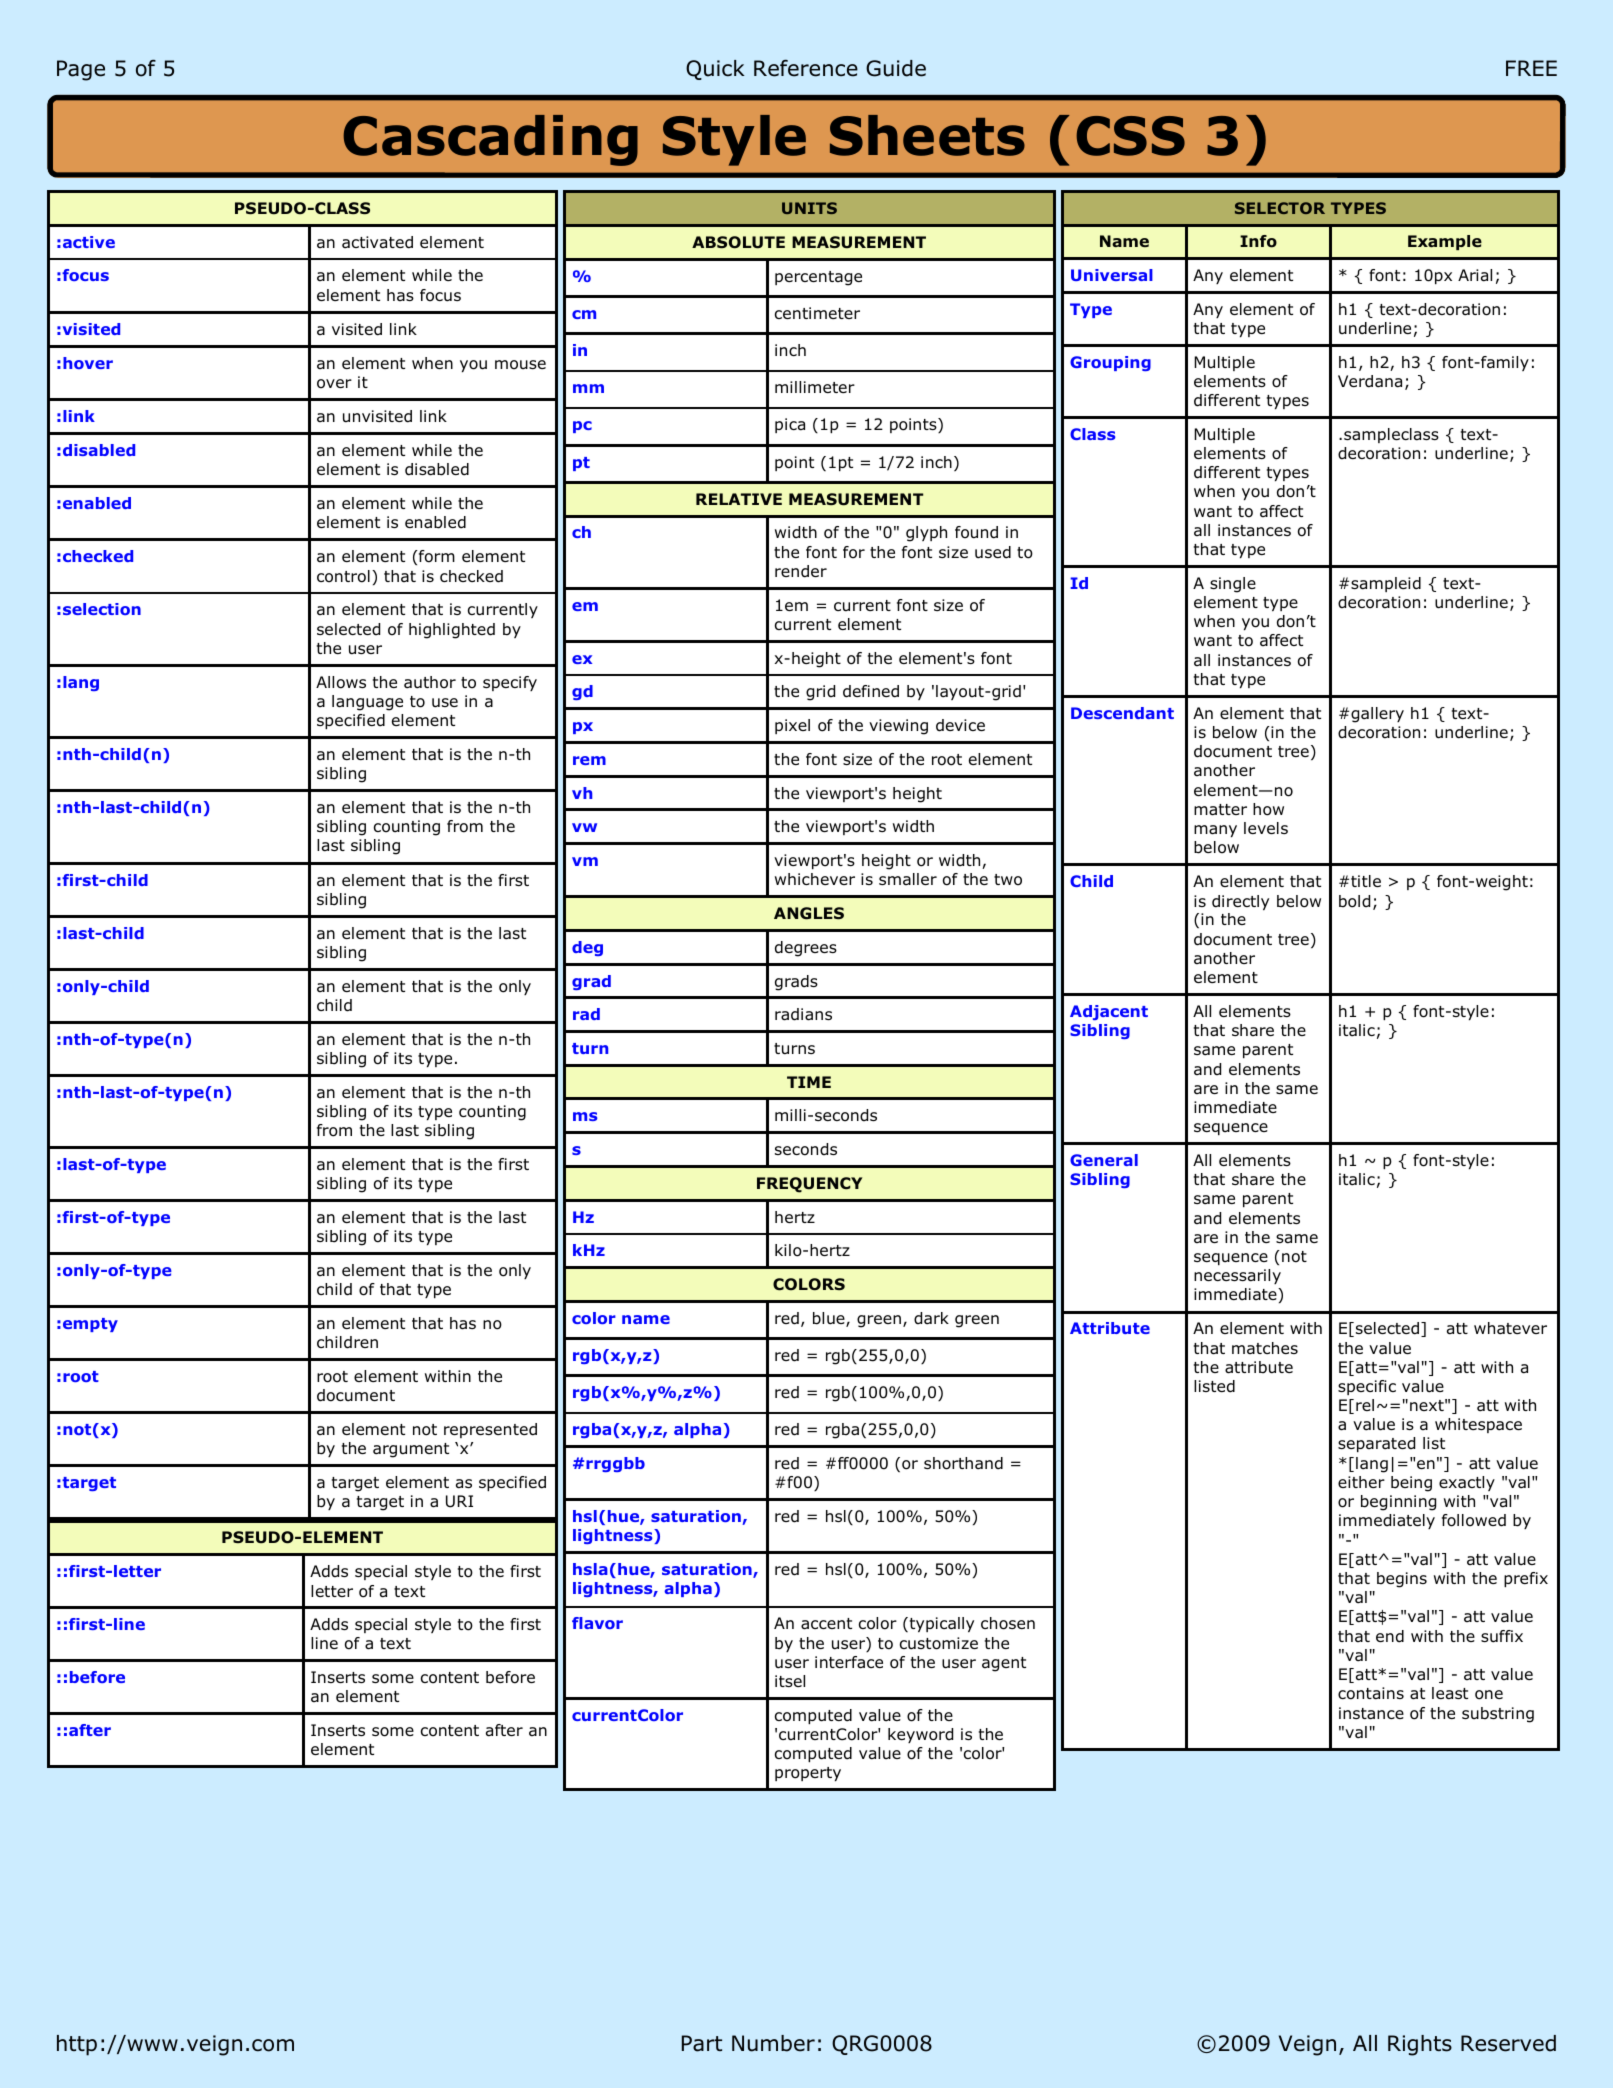 The width and height of the document is (1613, 2088). I want to click on radians, so click(803, 1014).
